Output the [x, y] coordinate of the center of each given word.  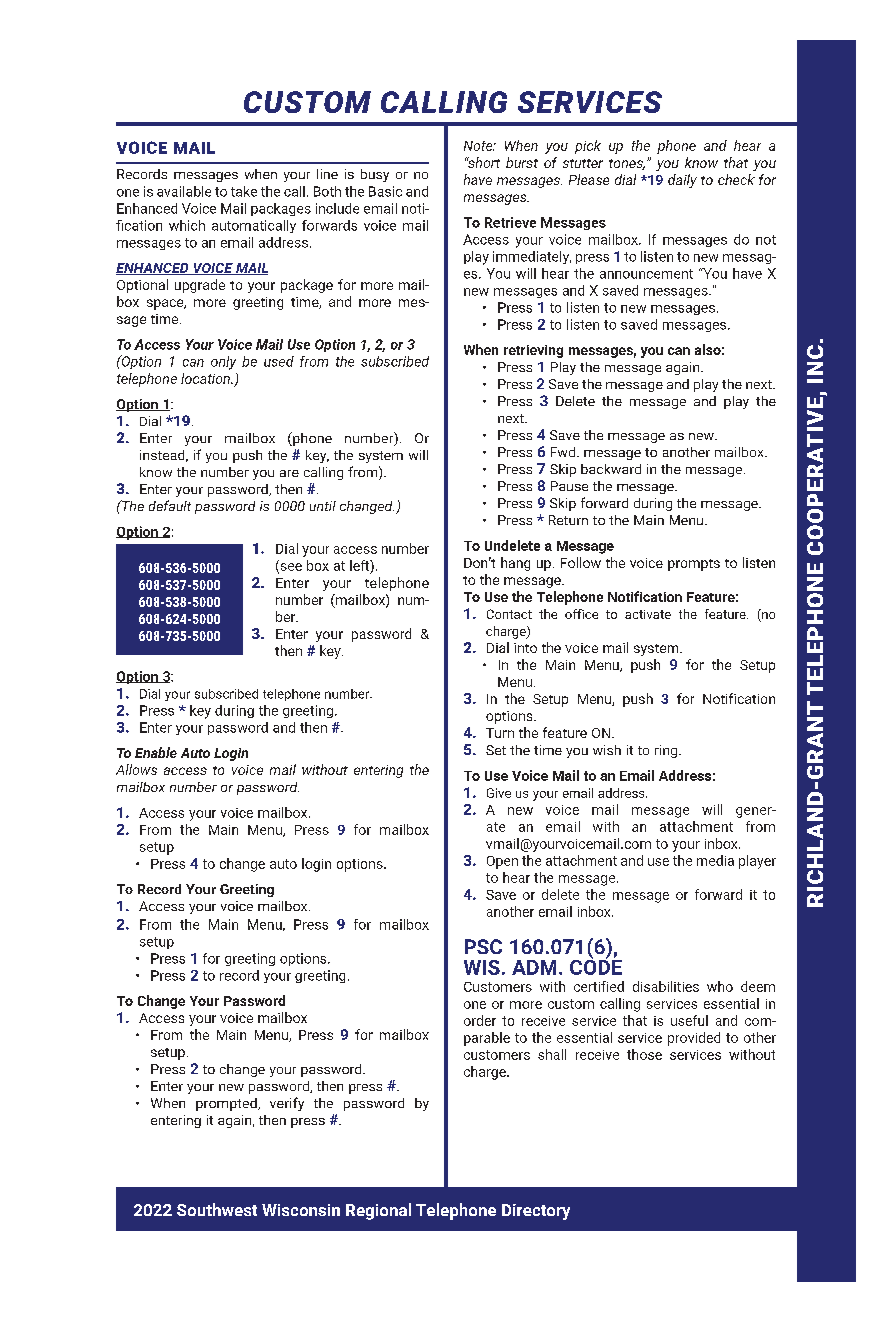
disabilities [666, 986]
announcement [646, 274]
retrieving [533, 351]
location [206, 378]
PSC [483, 946]
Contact [509, 614]
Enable [156, 752]
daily [682, 181]
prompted [227, 1104]
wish [607, 750]
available [184, 191]
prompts [694, 565]
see [290, 568]
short [483, 162]
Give [499, 793]
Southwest [217, 1209]
